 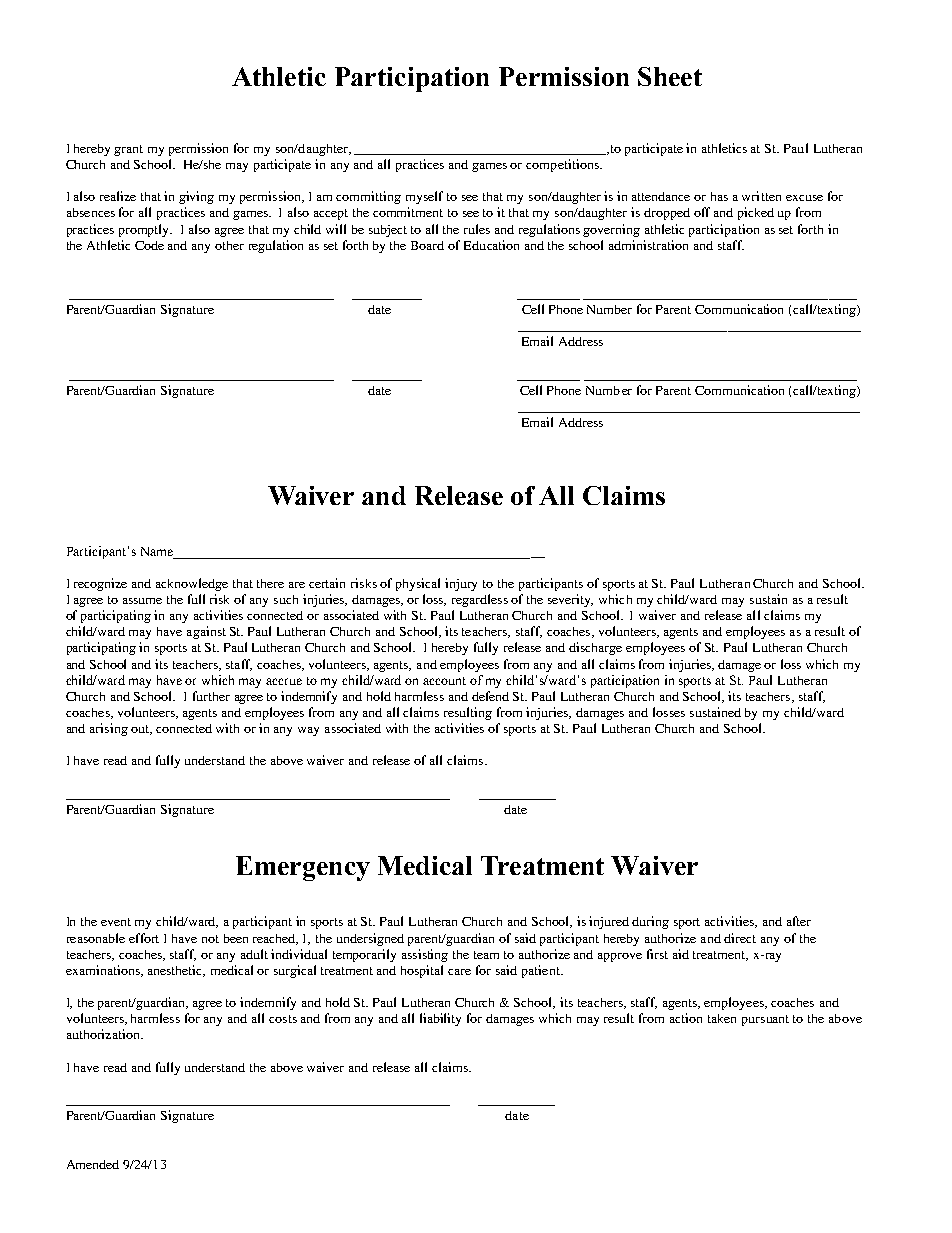 I want to click on Board, so click(x=427, y=245).
